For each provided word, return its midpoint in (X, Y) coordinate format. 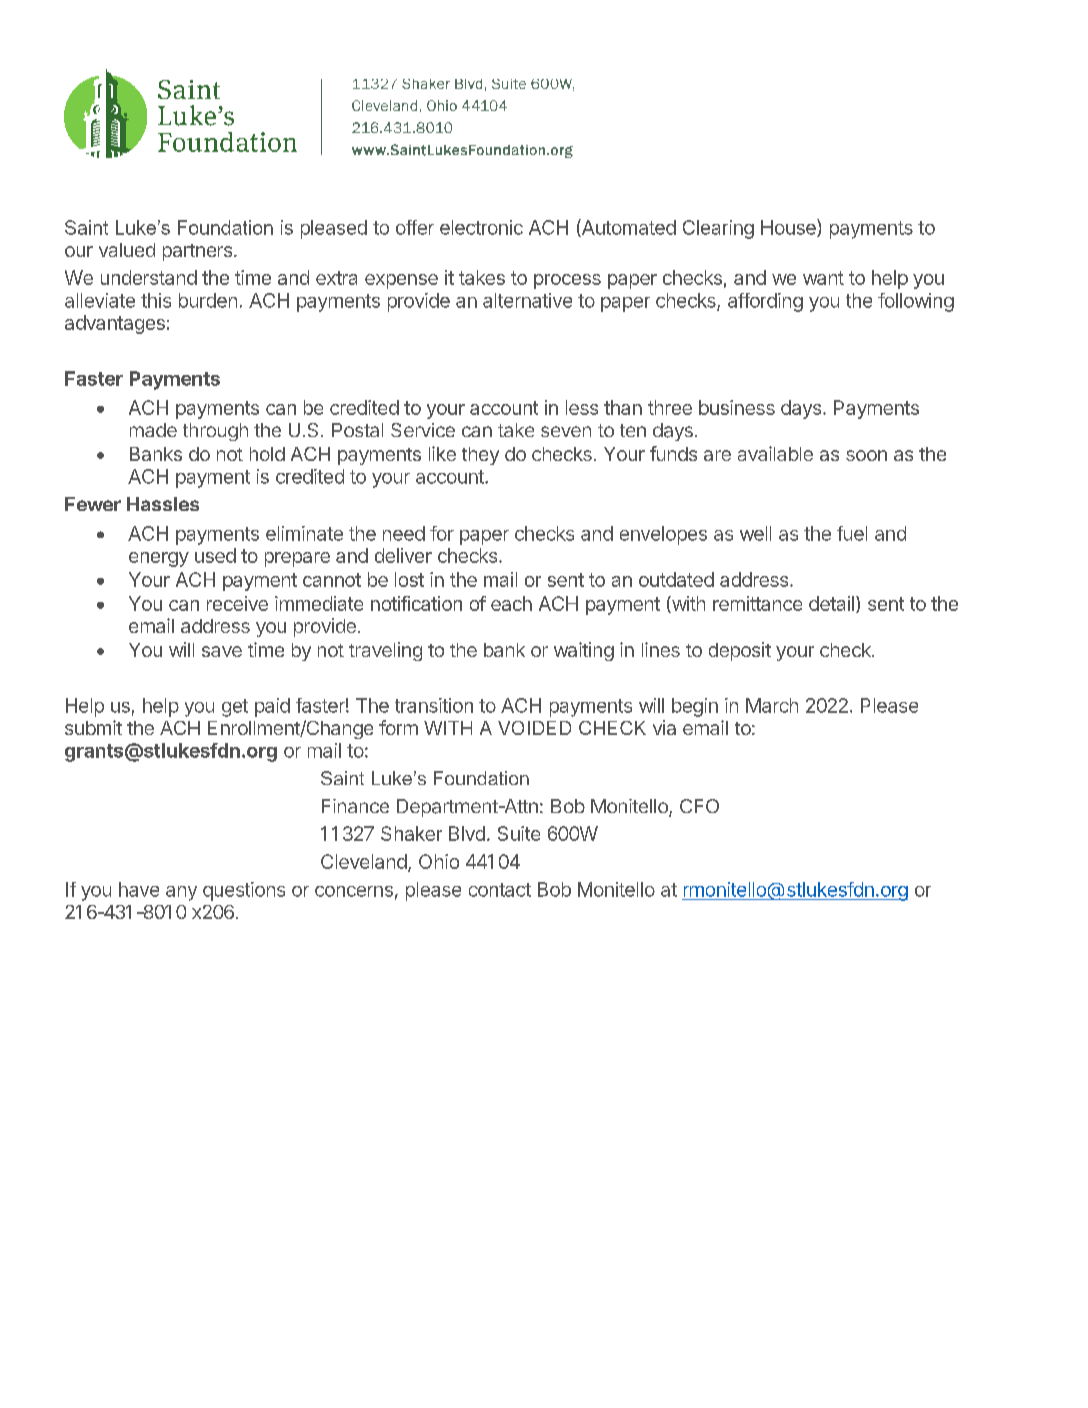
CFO (699, 806)
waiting (584, 651)
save (222, 651)
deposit (740, 651)
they (480, 456)
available (775, 453)
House (789, 228)
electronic (481, 227)
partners (197, 252)
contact (500, 890)
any (181, 893)
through (215, 432)
